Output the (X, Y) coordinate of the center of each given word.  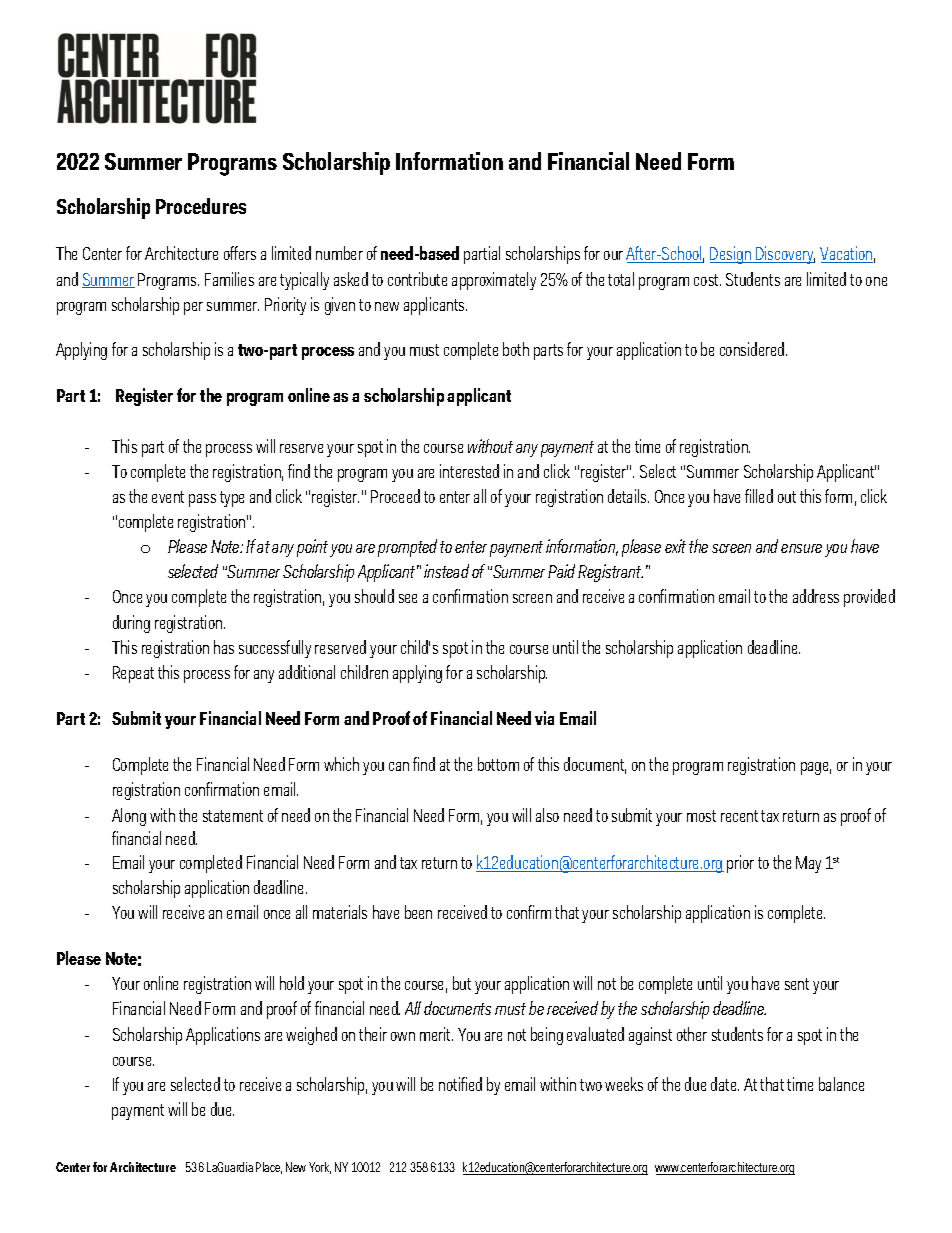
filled (759, 496)
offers (240, 253)
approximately (494, 281)
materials (340, 912)
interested (469, 471)
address (816, 596)
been (418, 912)
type (232, 499)
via (544, 718)
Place (269, 1168)
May (808, 864)
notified (460, 1084)
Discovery (784, 255)
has (224, 647)
